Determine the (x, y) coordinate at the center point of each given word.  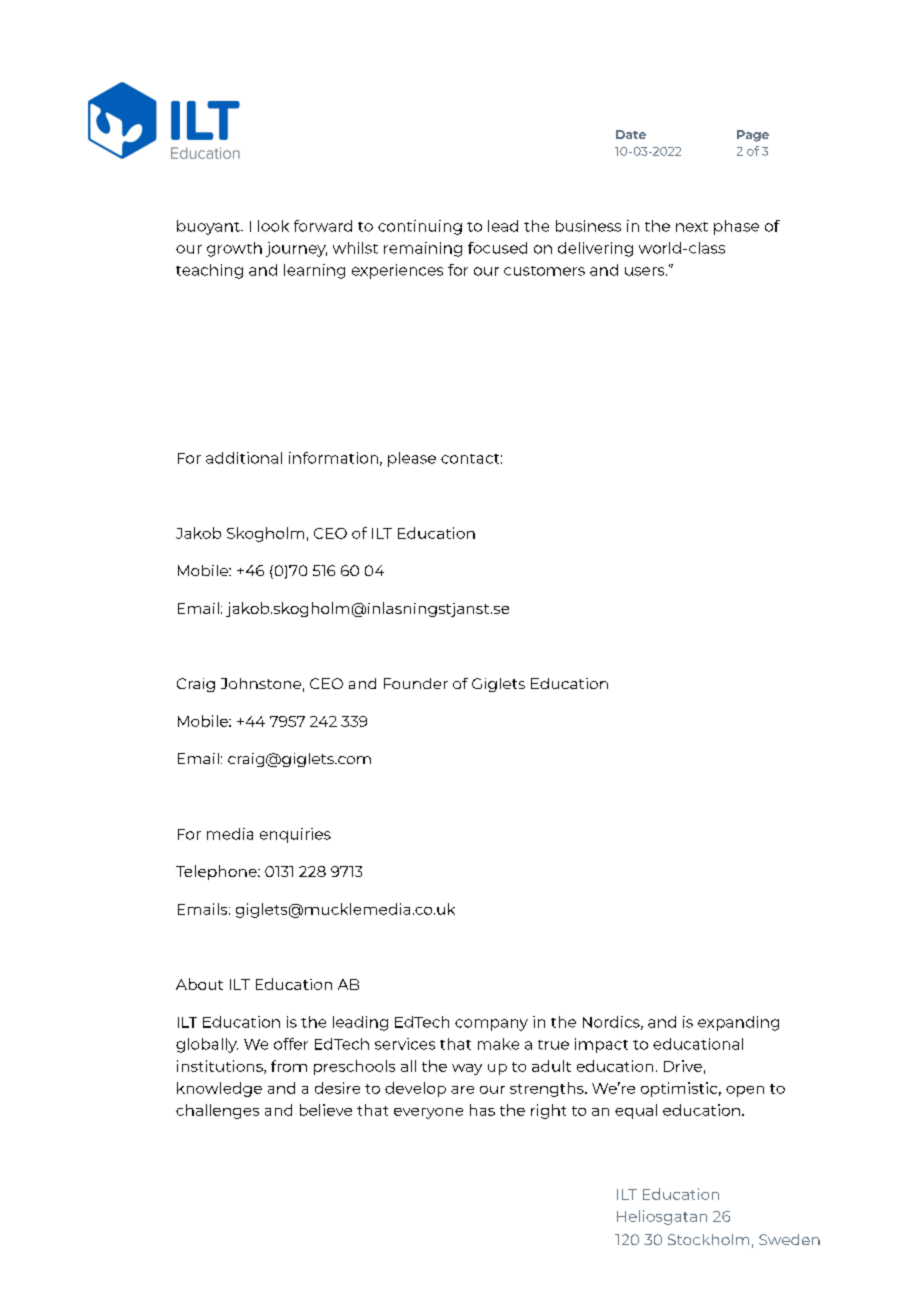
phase (736, 227)
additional (244, 458)
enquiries (295, 835)
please (412, 459)
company (491, 1025)
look (273, 226)
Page (753, 136)
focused (497, 248)
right (548, 1111)
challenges (217, 1111)
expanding (738, 1023)
